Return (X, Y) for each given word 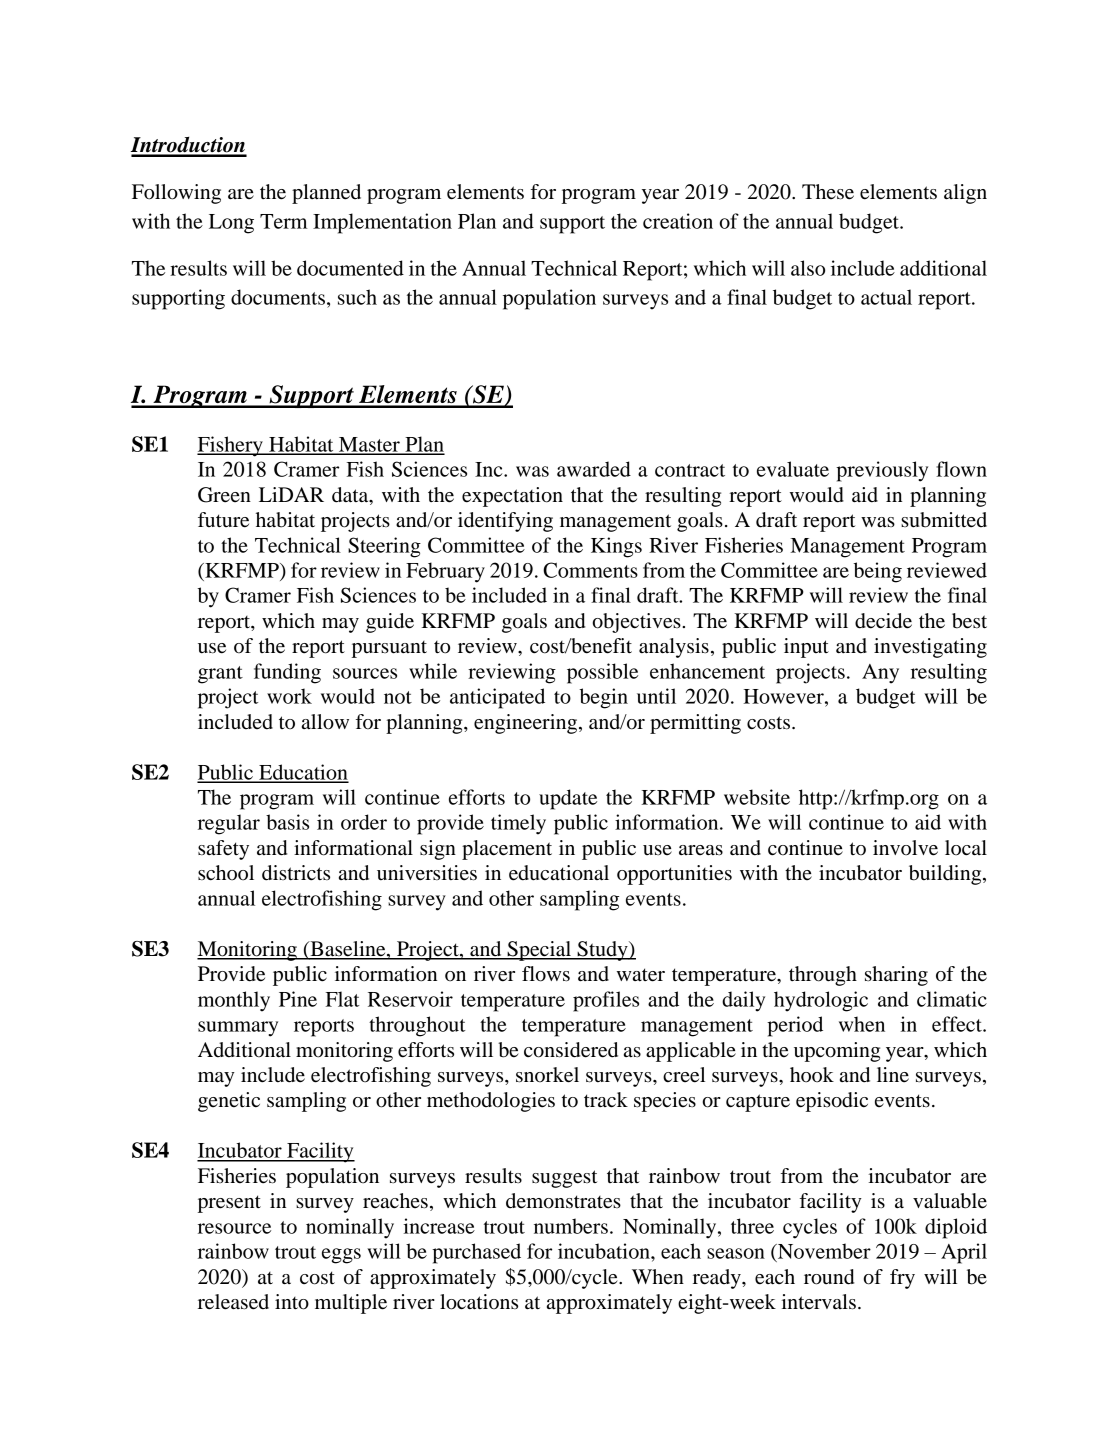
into (292, 1302)
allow (325, 722)
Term (283, 221)
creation (678, 221)
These (828, 192)
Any (880, 674)
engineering (527, 724)
